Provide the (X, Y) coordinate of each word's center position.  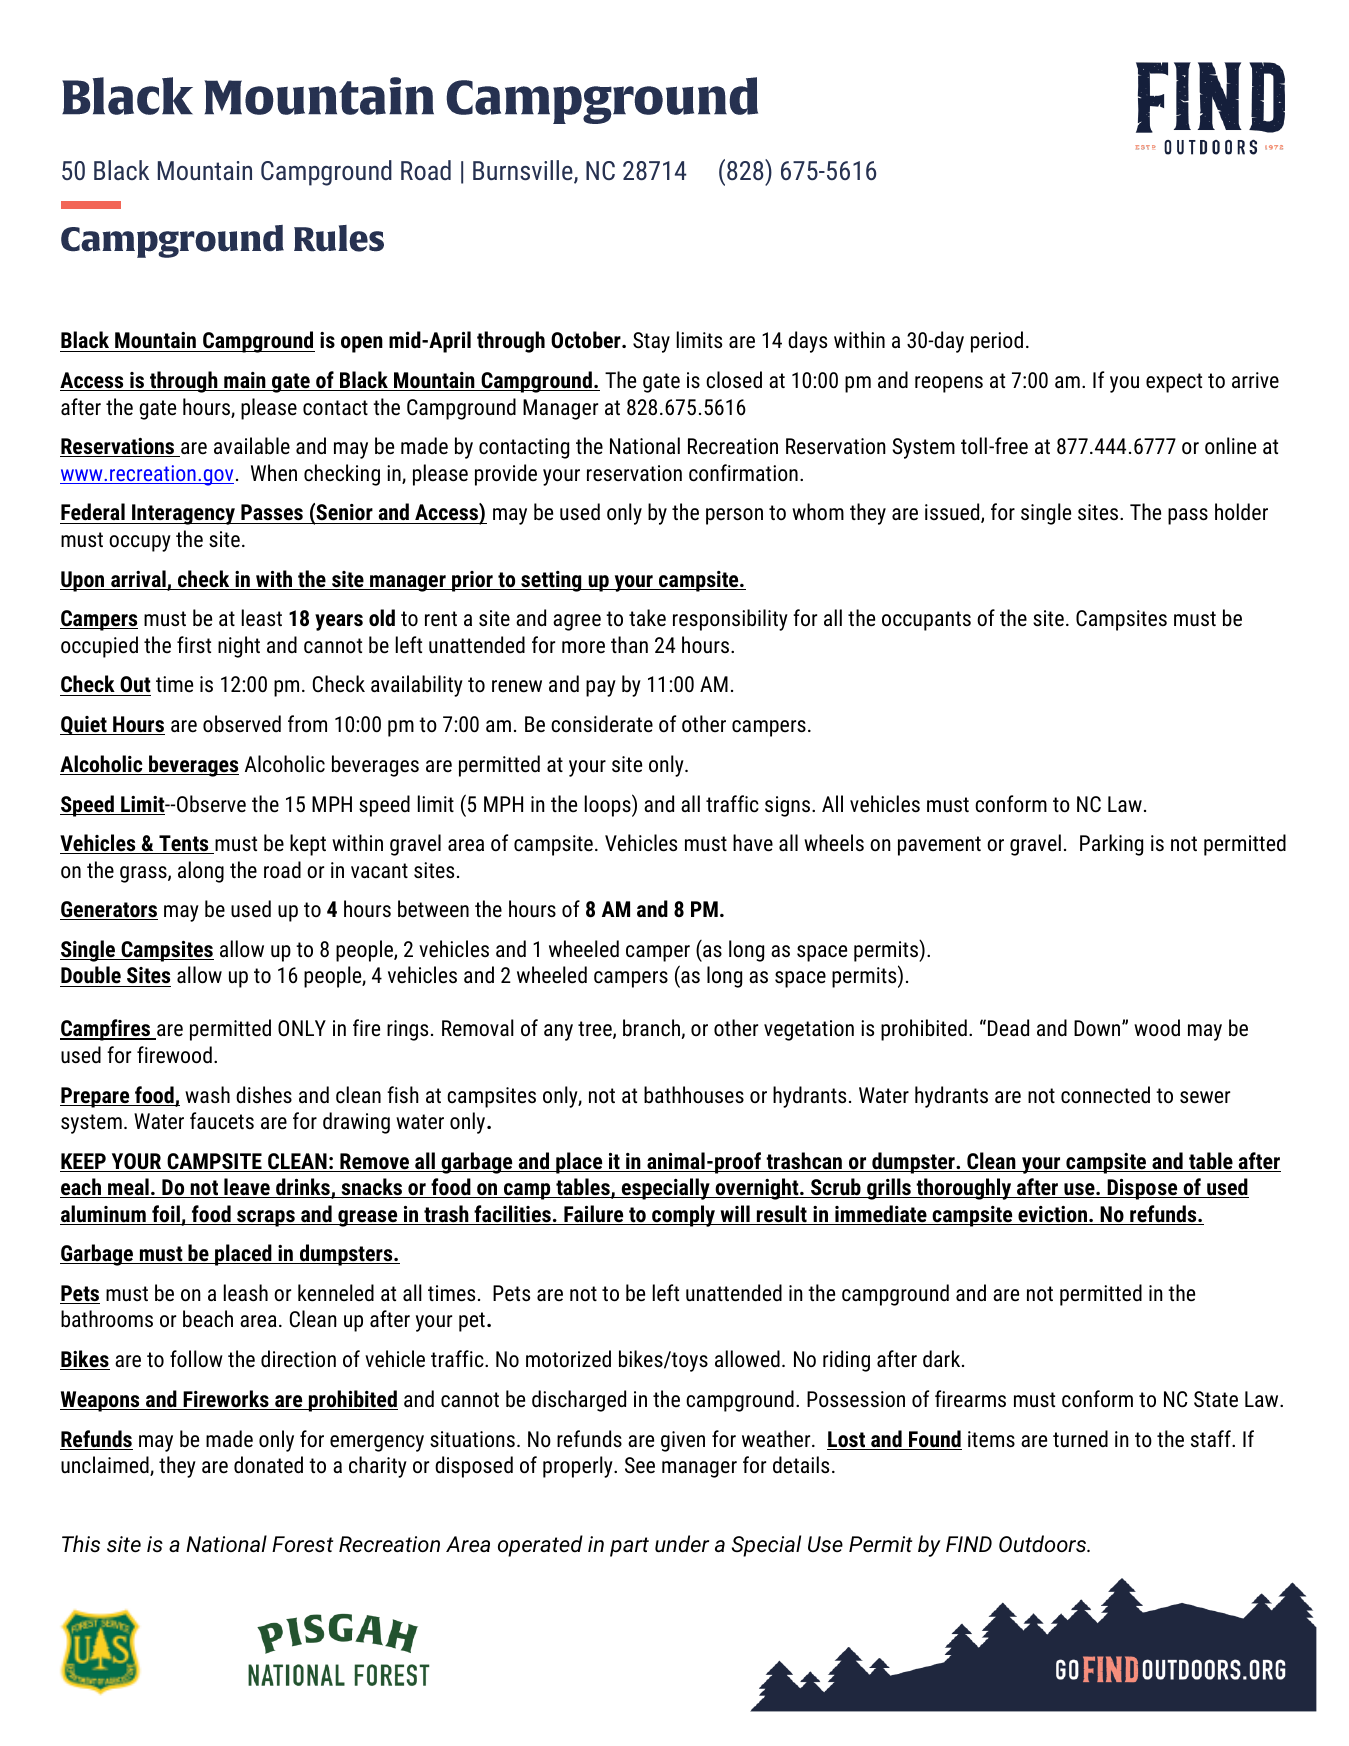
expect (1174, 383)
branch (651, 1027)
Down (1098, 1028)
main (245, 381)
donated (268, 1465)
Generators (109, 910)
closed (734, 380)
